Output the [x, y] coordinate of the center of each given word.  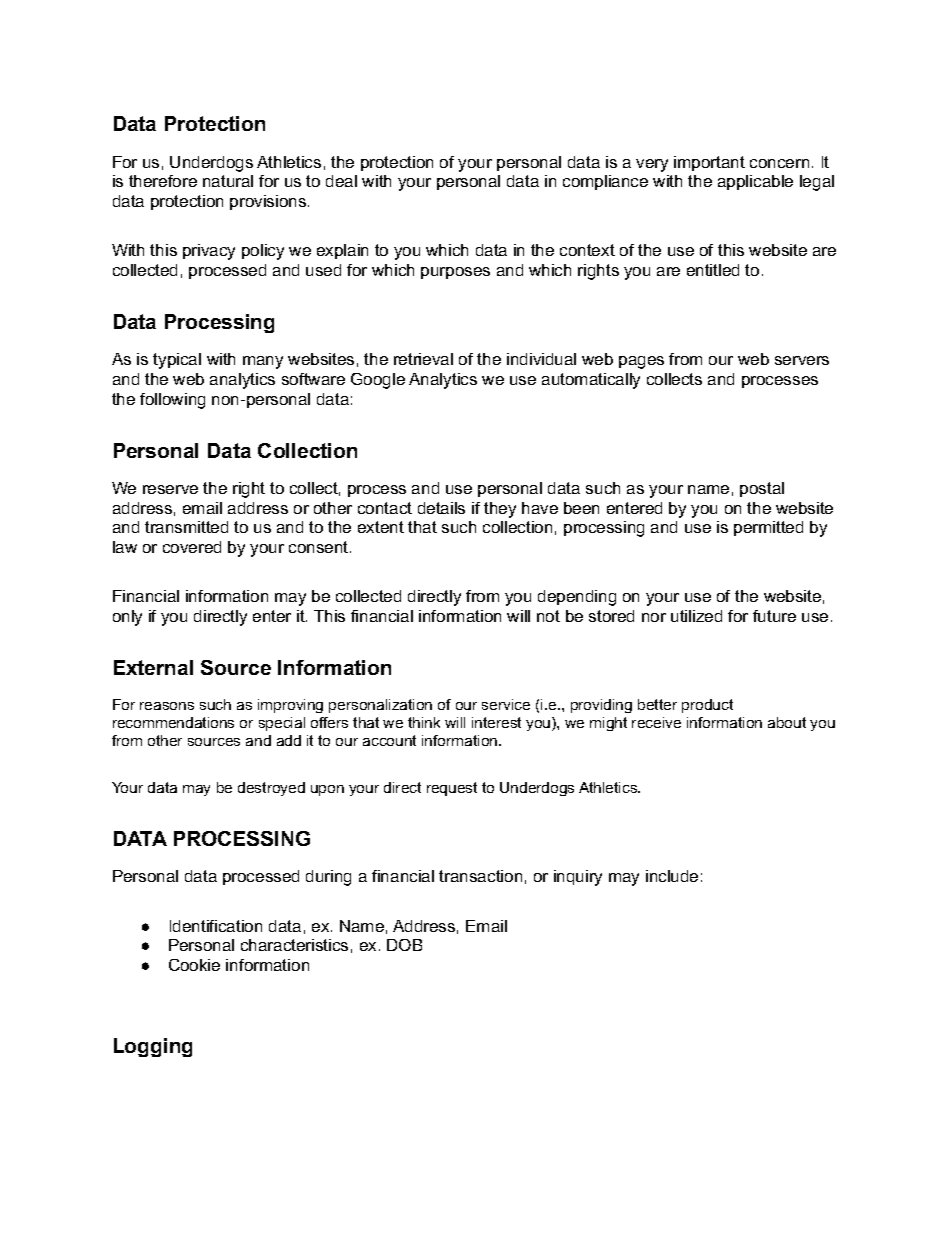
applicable [755, 182]
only [127, 618]
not [548, 616]
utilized [696, 616]
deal [341, 181]
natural [228, 181]
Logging [153, 1047]
